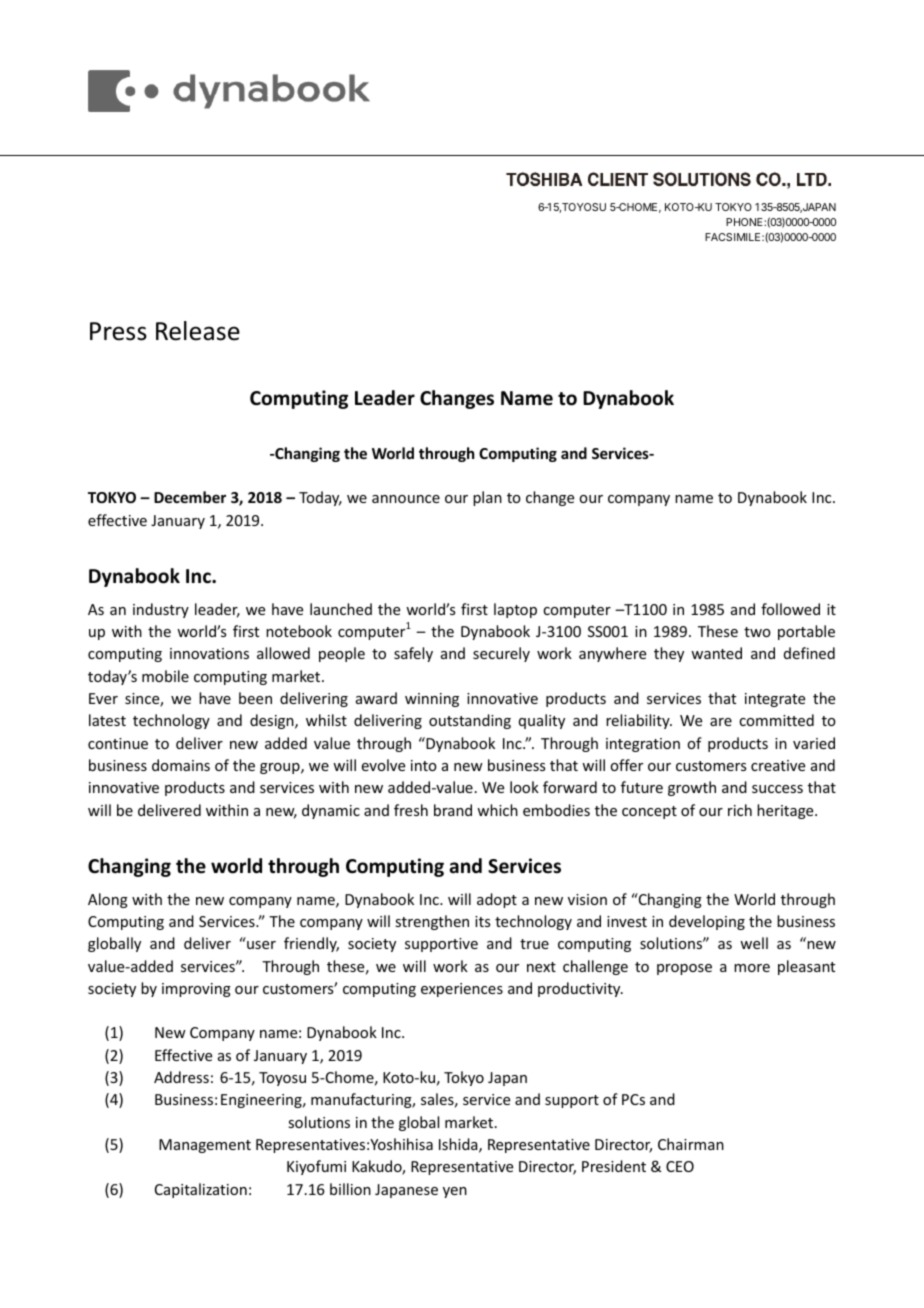 The width and height of the document is (924, 1308). Describe the element at coordinates (424, 765) in the document. I see `into` at that location.
